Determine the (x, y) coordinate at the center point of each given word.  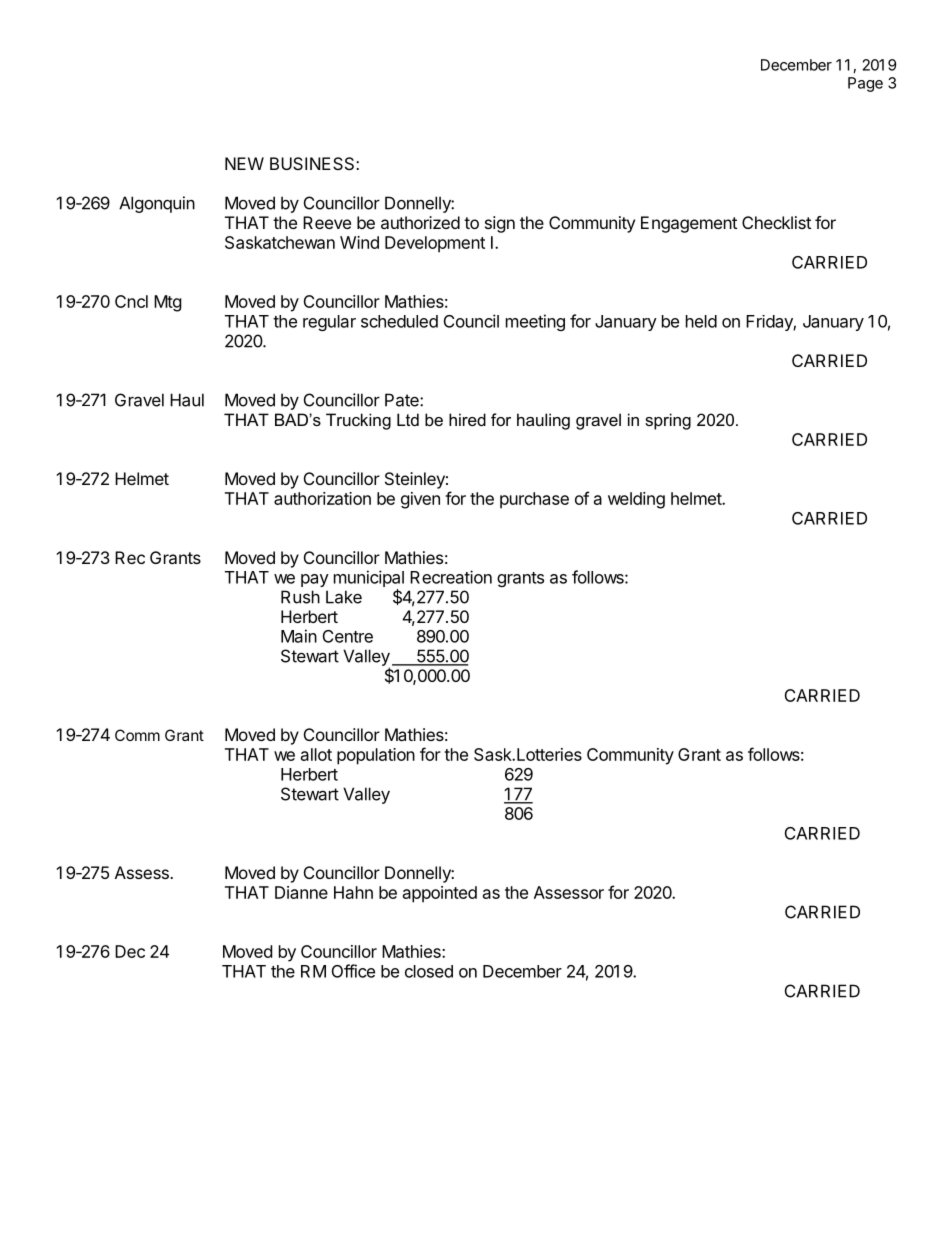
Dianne (301, 892)
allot (316, 754)
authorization (322, 498)
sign (500, 224)
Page (865, 84)
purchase (534, 500)
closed (429, 971)
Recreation (451, 577)
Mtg (168, 303)
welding (636, 500)
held (701, 321)
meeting (535, 322)
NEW (244, 163)
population (376, 756)
